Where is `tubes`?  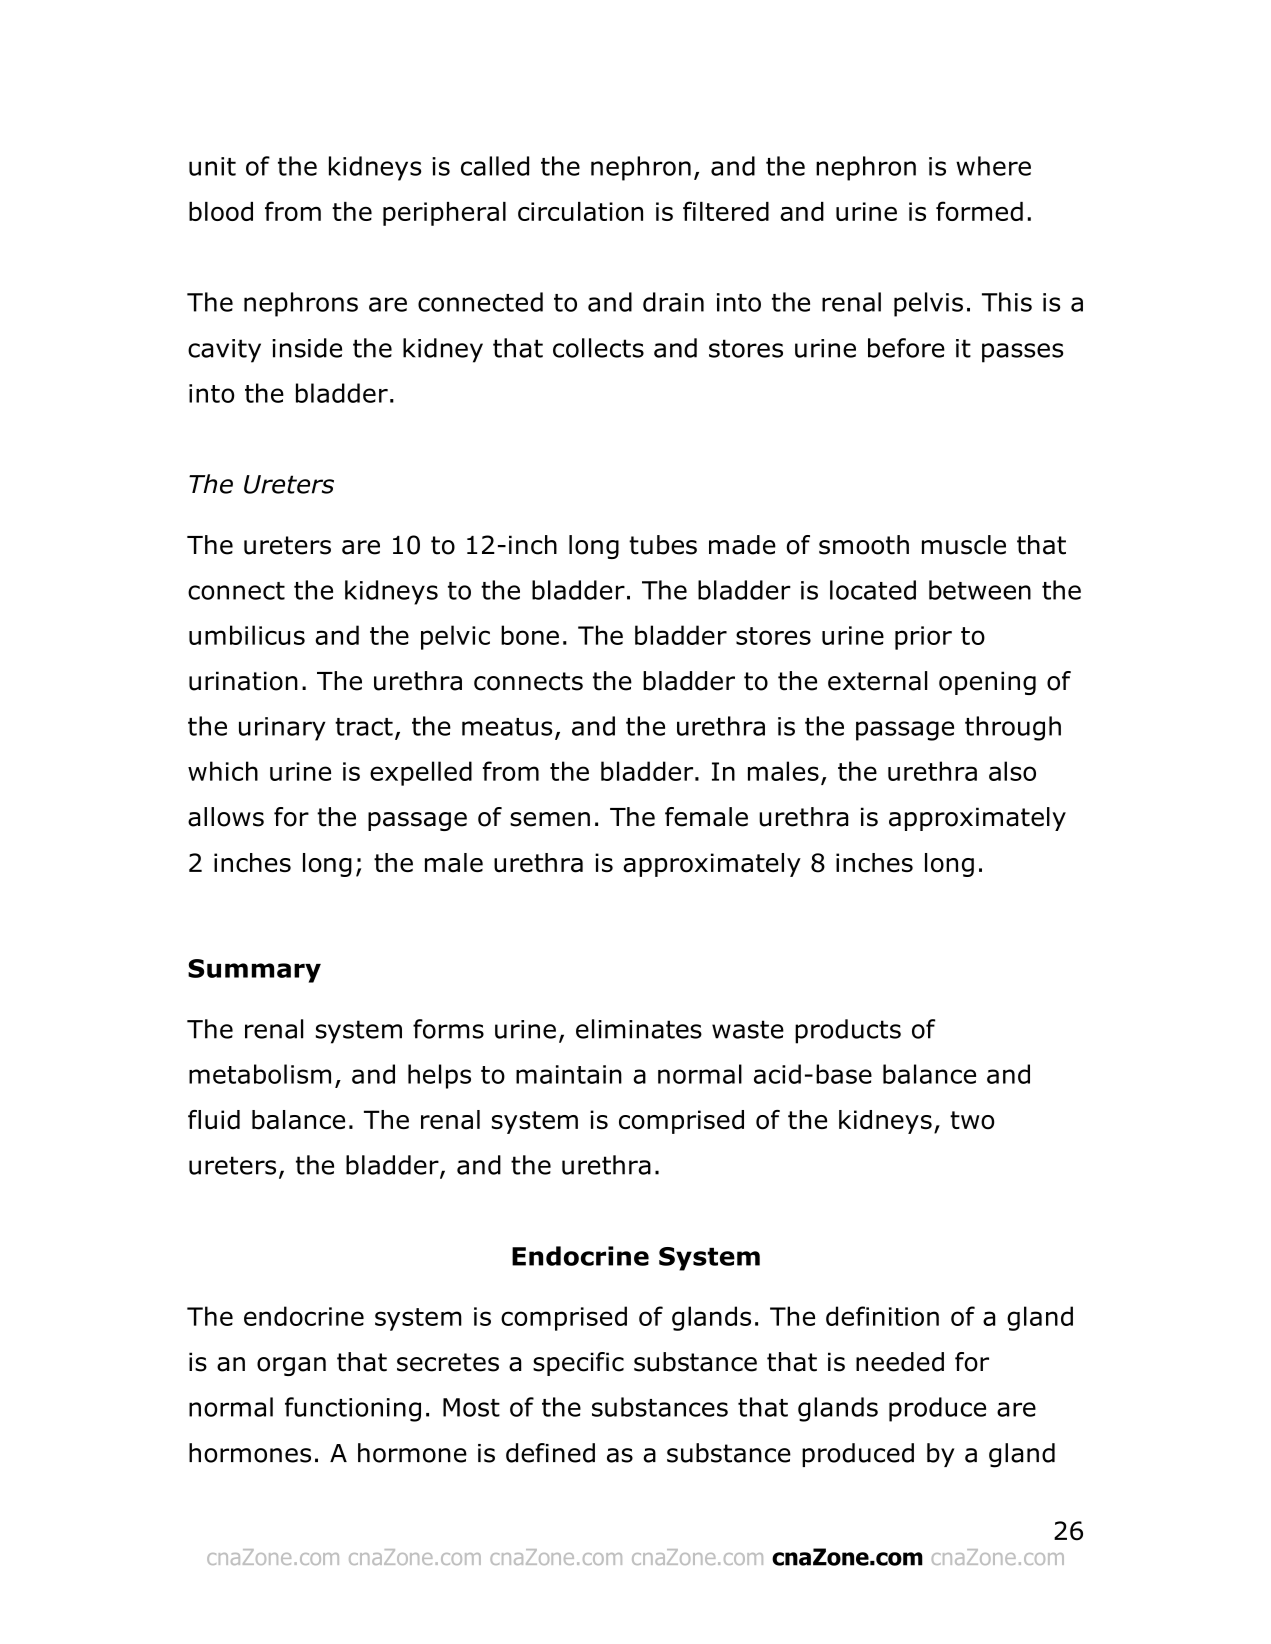 tubes is located at coordinates (663, 545).
